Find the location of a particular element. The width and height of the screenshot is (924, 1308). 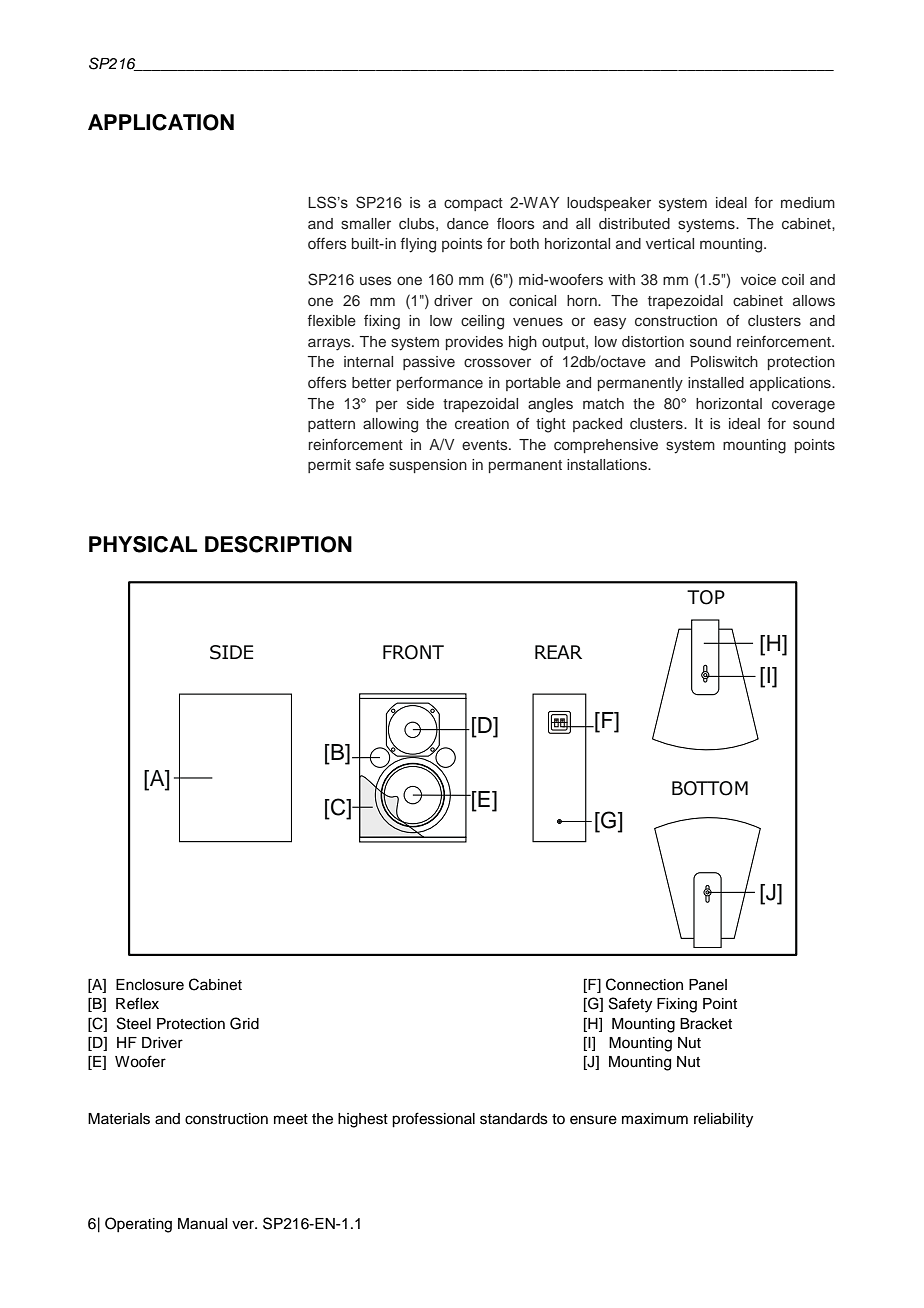

Connection is located at coordinates (644, 984).
